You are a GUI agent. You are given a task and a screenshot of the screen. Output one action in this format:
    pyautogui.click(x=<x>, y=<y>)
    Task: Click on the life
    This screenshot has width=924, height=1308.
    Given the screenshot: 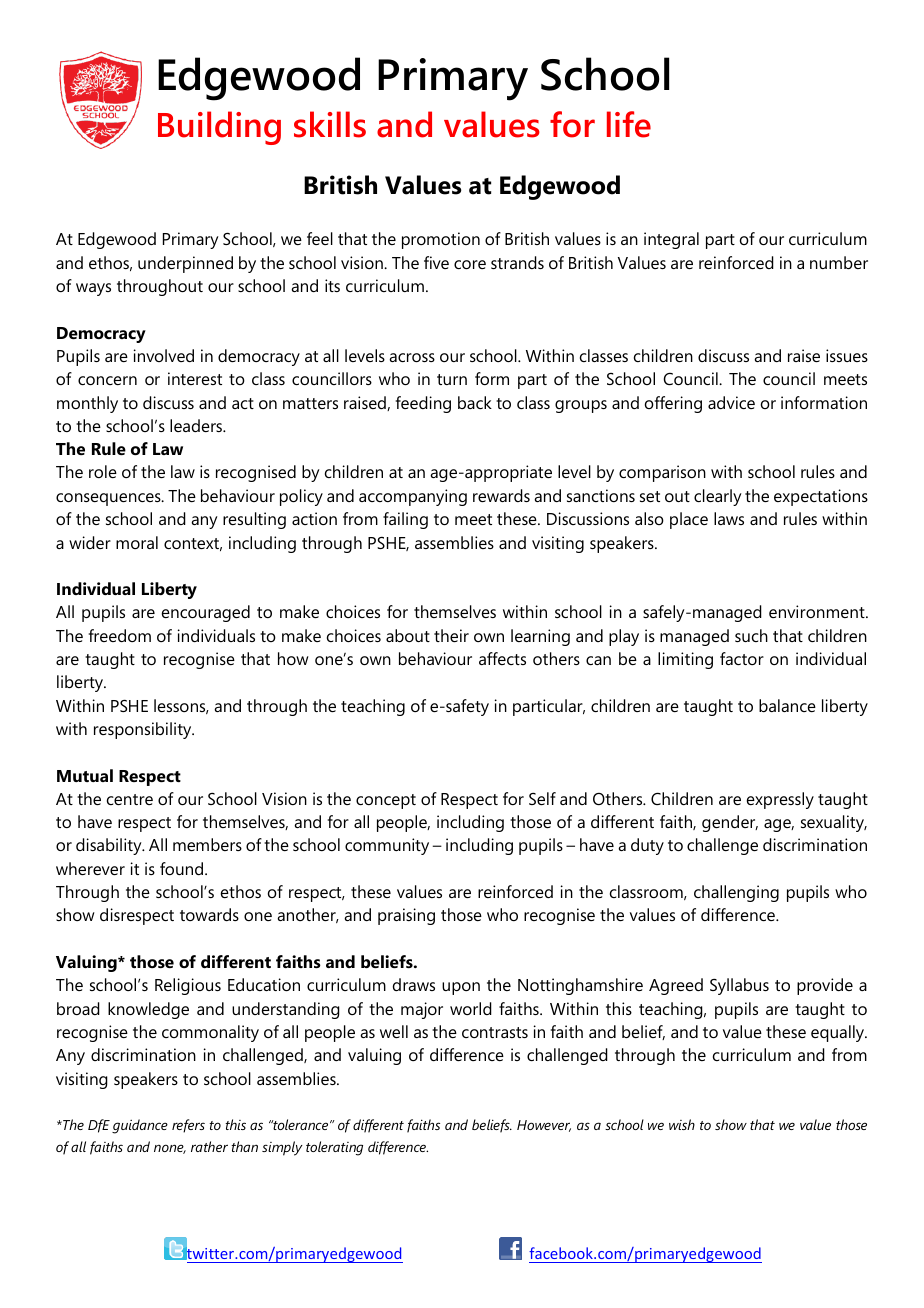 What is the action you would take?
    pyautogui.click(x=629, y=124)
